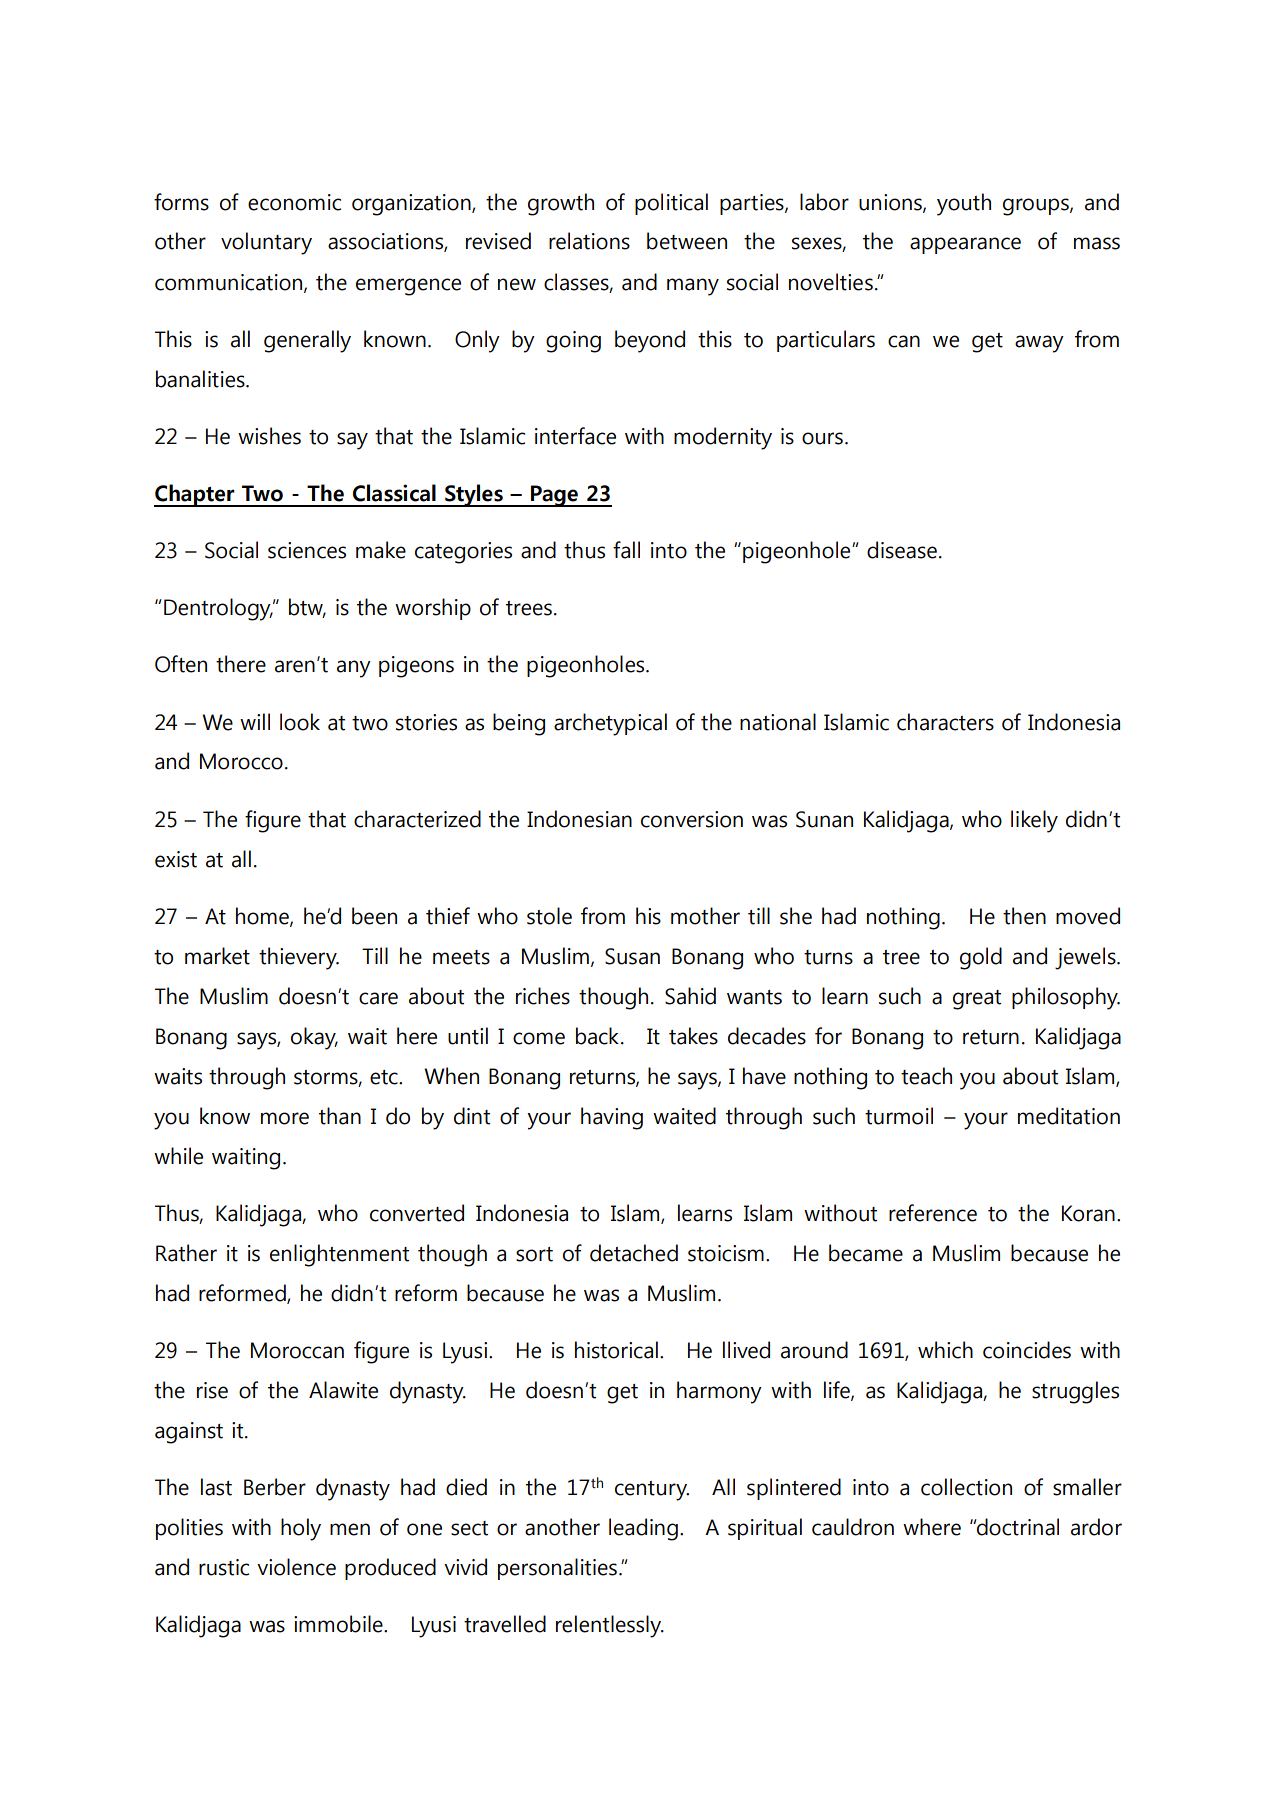 The image size is (1276, 1804). I want to click on youth, so click(964, 204).
